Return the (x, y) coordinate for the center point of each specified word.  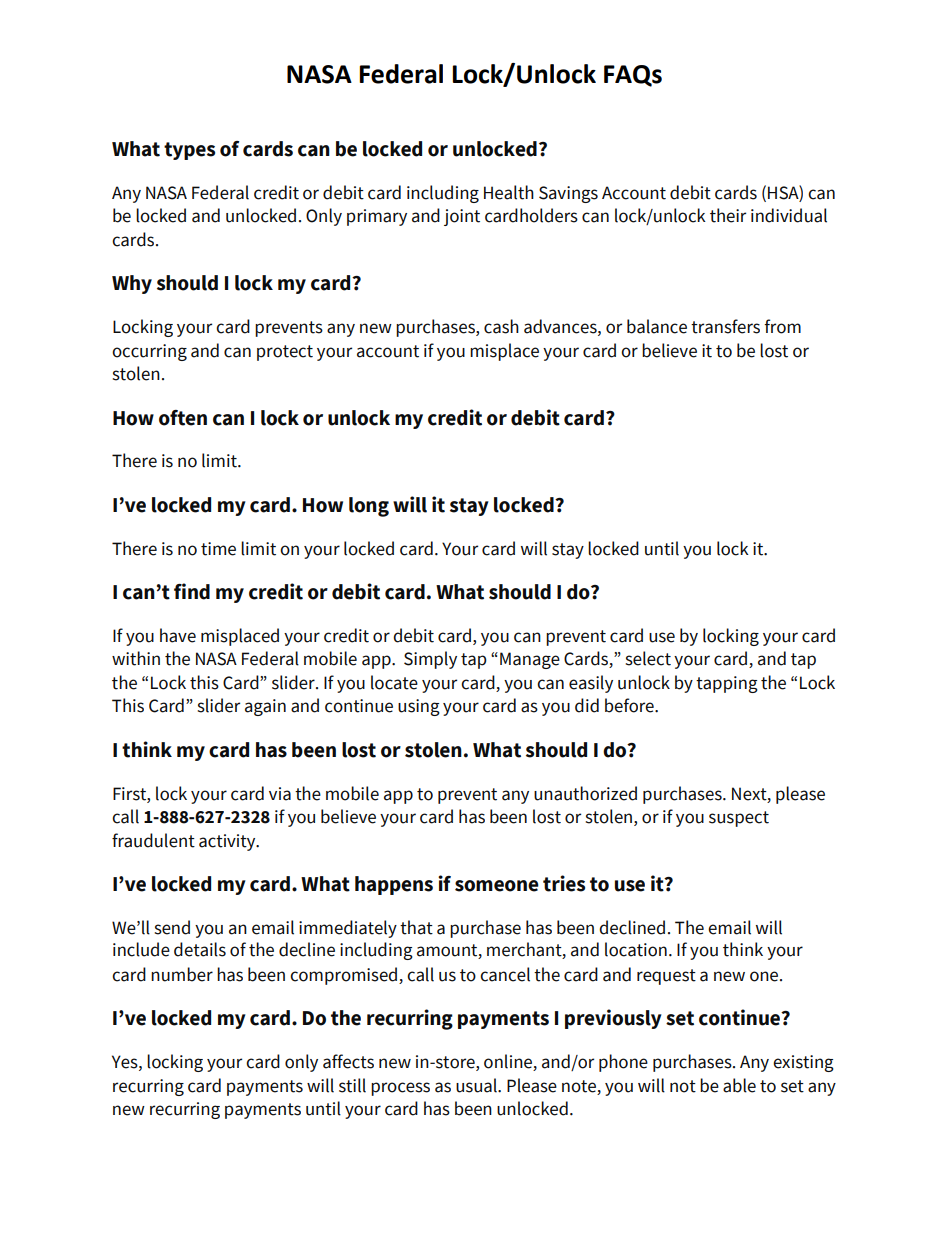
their (728, 215)
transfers (725, 326)
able (739, 1085)
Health (509, 192)
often (183, 418)
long (369, 507)
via (280, 794)
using (419, 707)
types (189, 151)
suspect (739, 819)
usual (477, 1085)
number (182, 974)
